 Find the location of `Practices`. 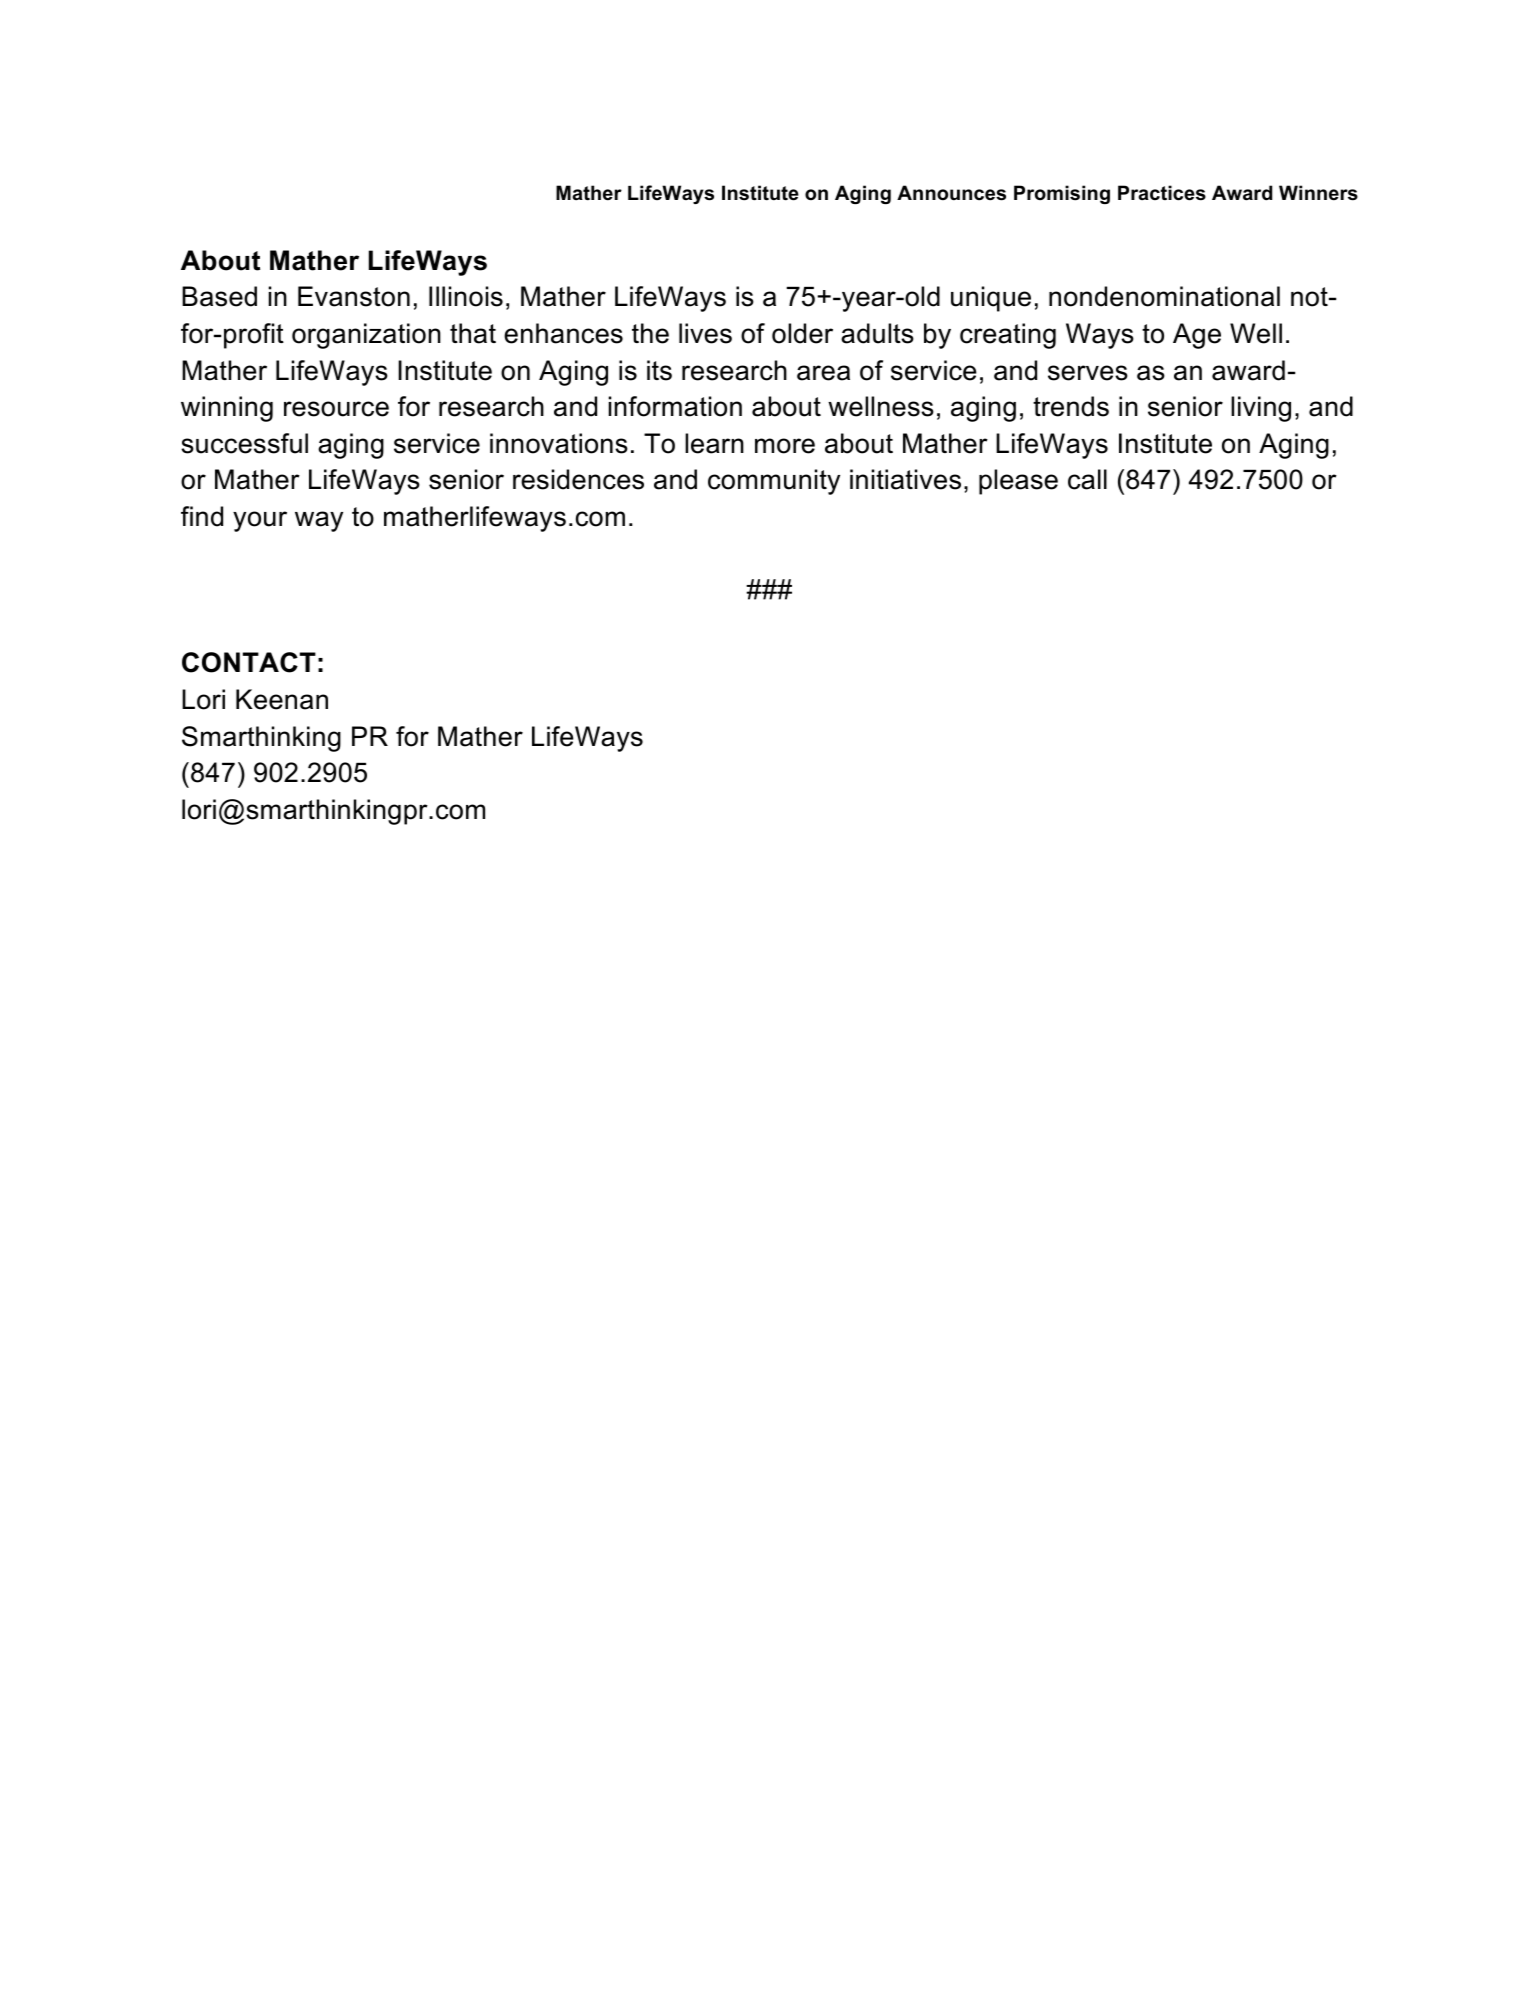

Practices is located at coordinates (1162, 193).
